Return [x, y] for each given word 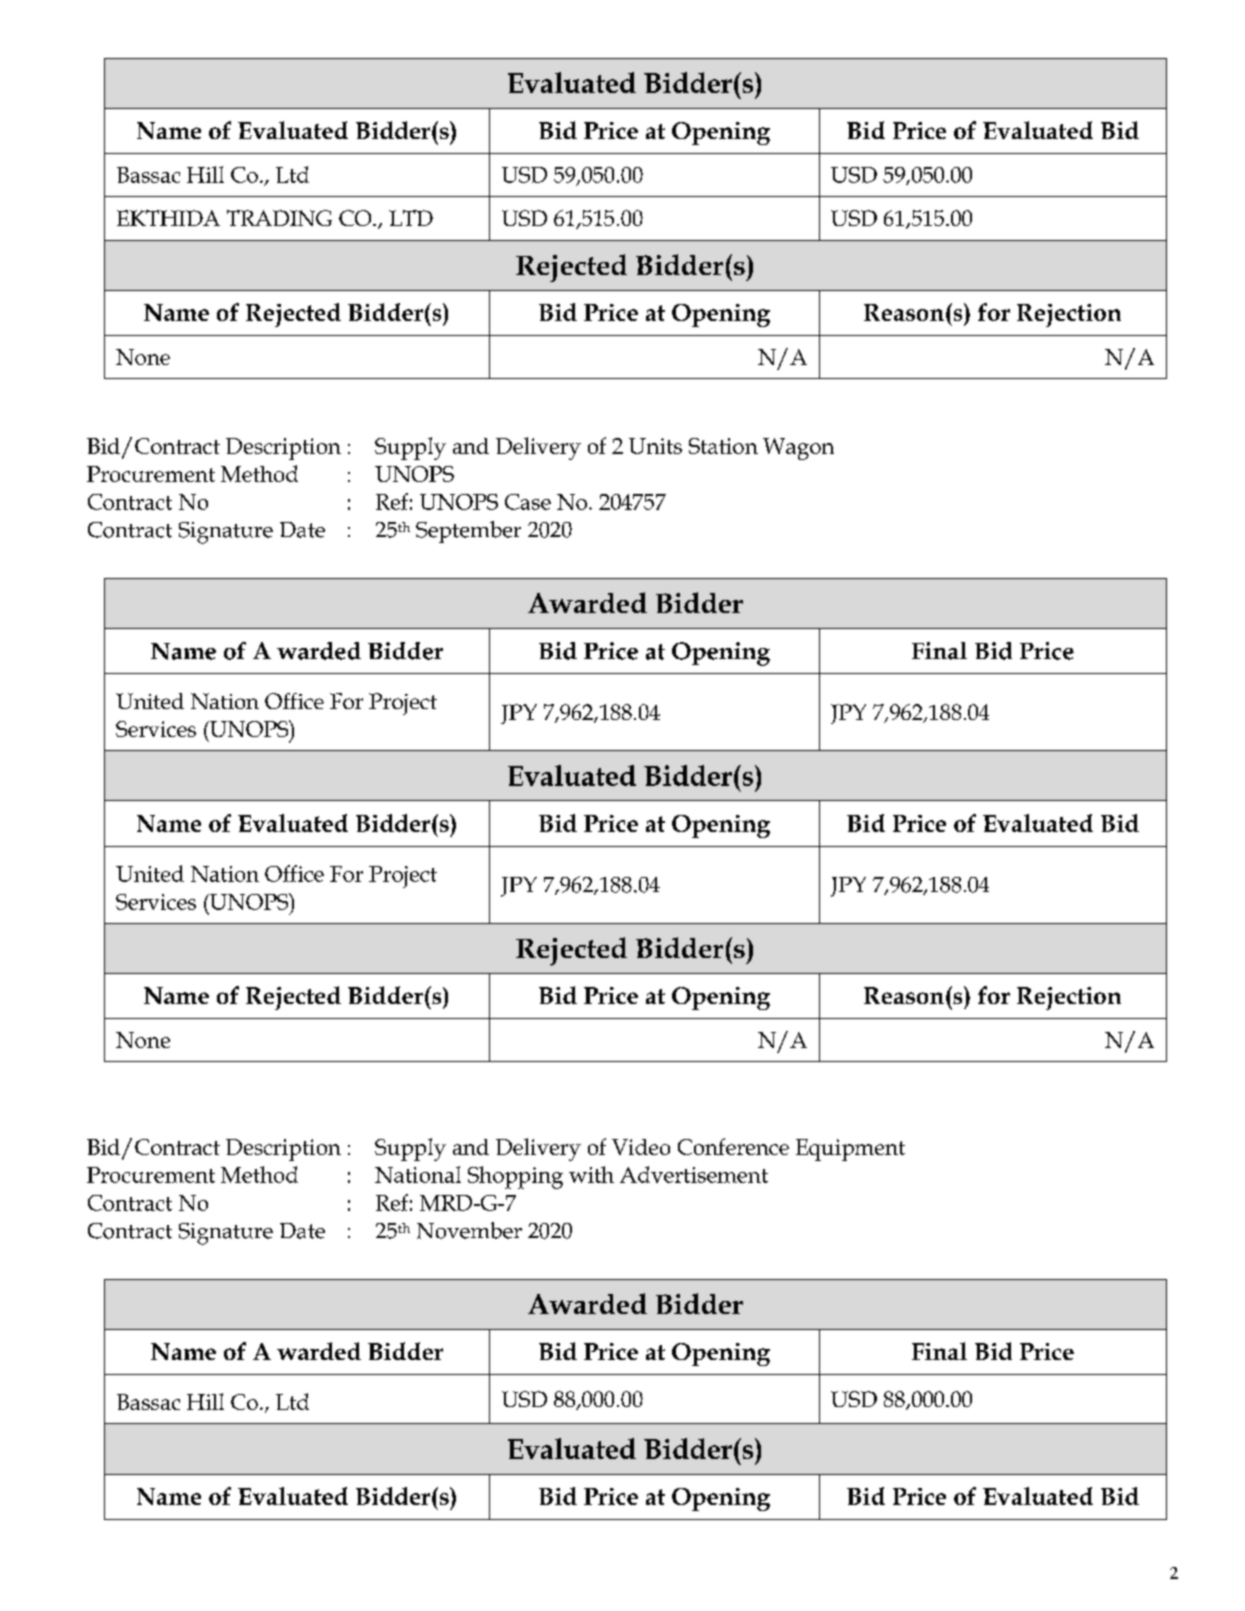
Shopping [515, 1177]
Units [655, 446]
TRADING [279, 218]
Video [641, 1147]
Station [723, 446]
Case [528, 502]
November [469, 1230]
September [468, 532]
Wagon [798, 449]
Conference [733, 1146]
